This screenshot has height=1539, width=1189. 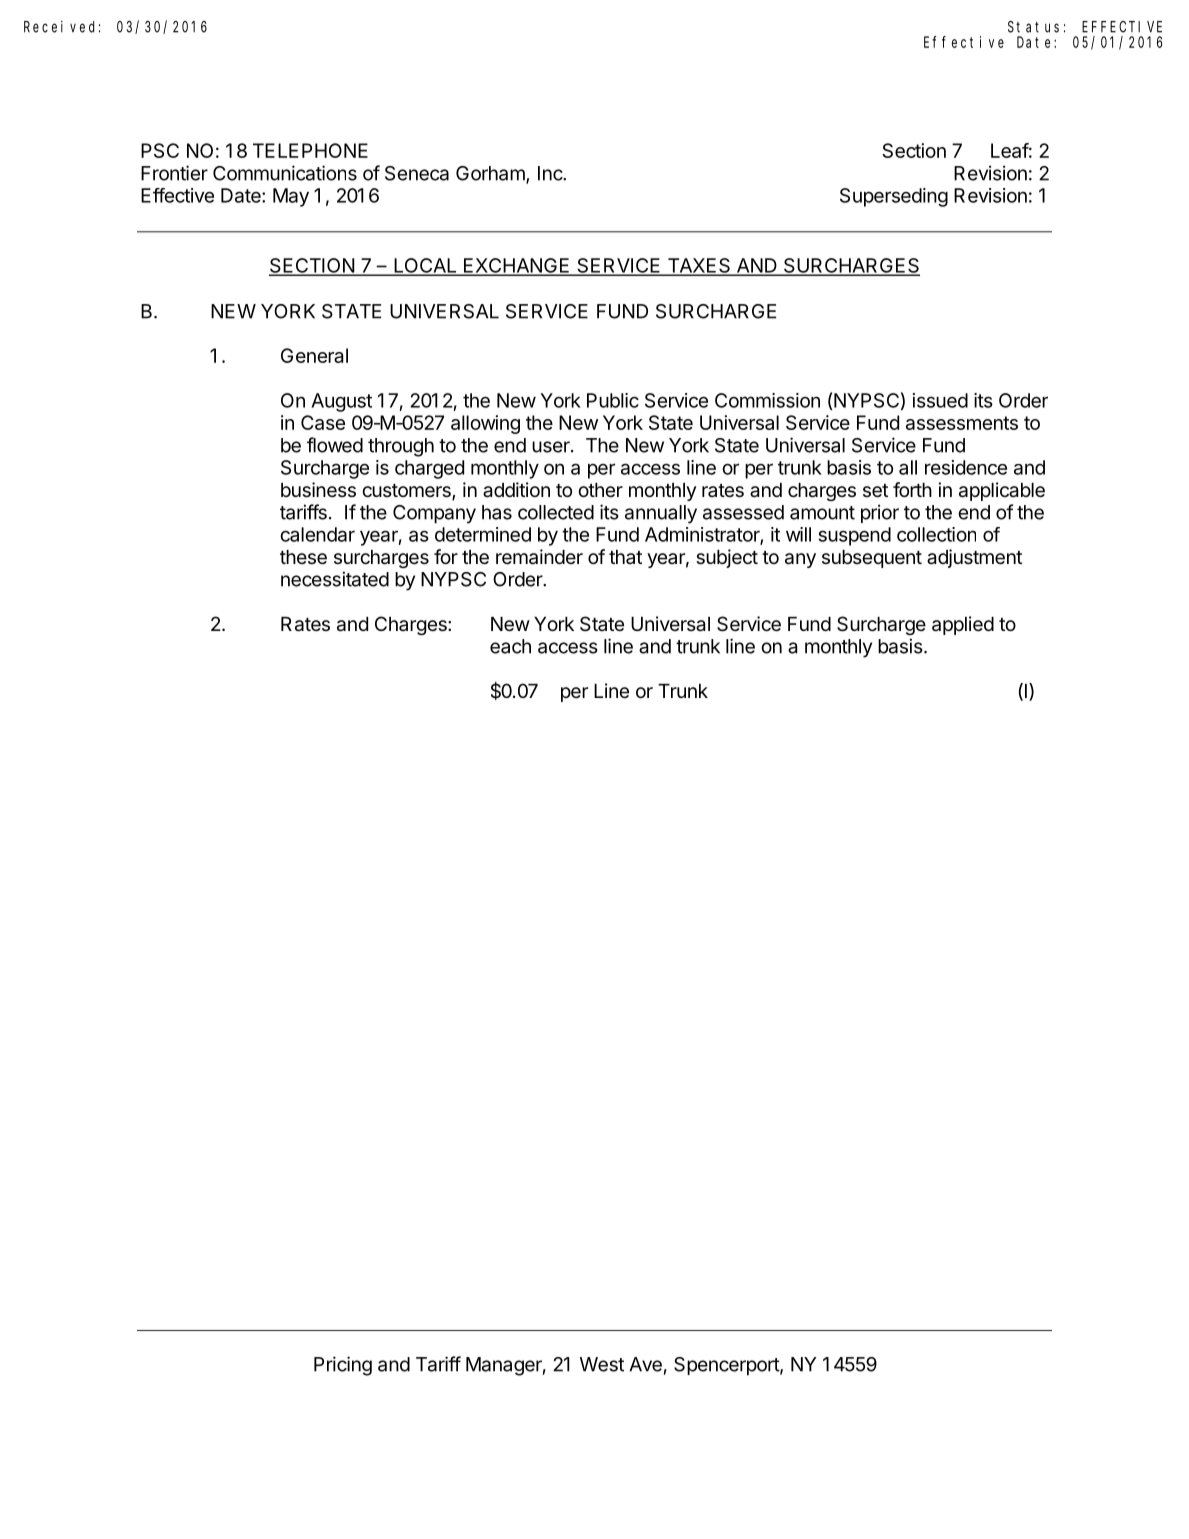 I want to click on Status, so click(x=1033, y=27).
